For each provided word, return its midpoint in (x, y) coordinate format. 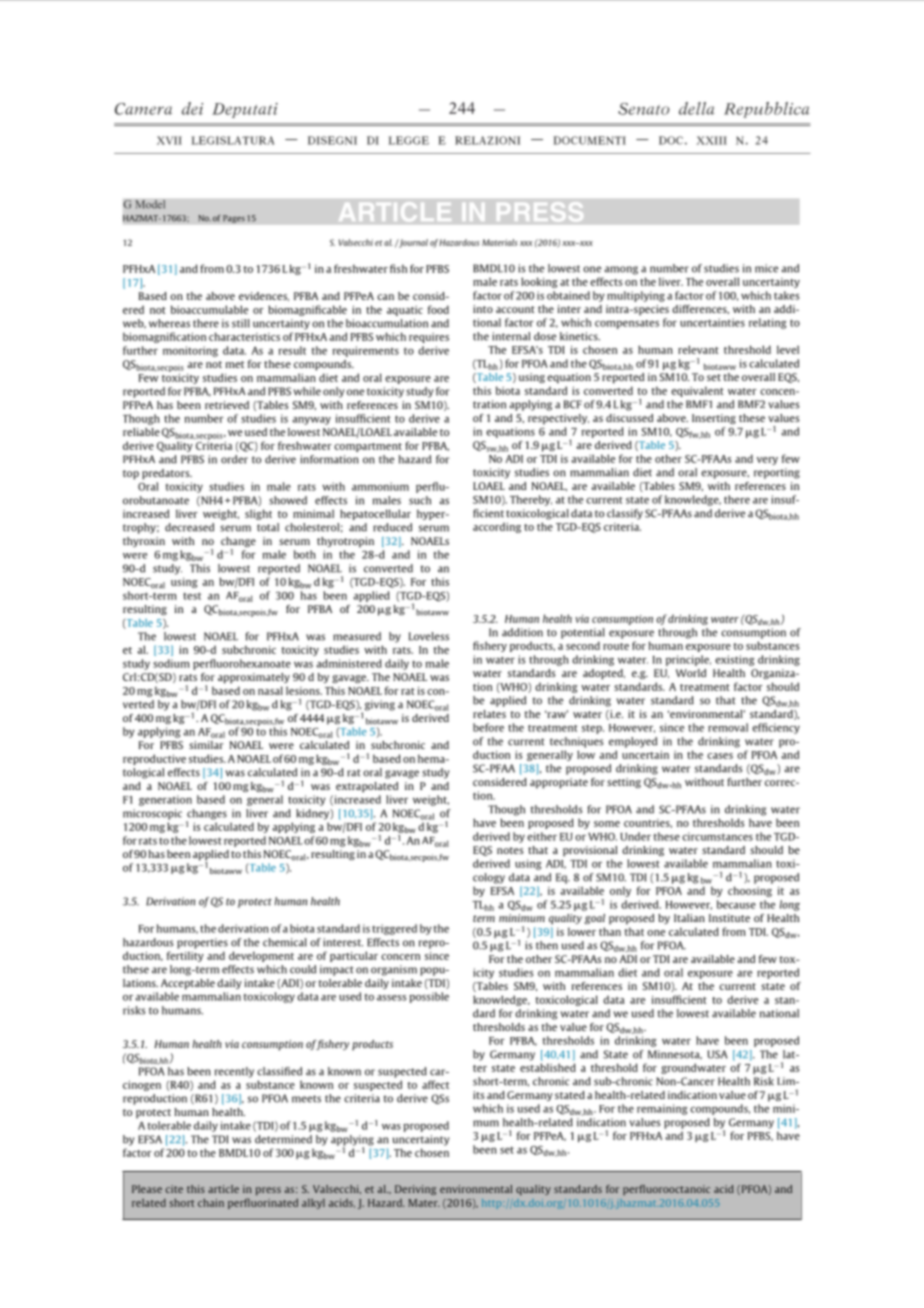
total (268, 527)
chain (211, 1202)
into (483, 309)
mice (766, 268)
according (497, 527)
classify (625, 514)
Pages (234, 219)
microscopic (152, 814)
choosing (750, 891)
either (542, 836)
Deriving (416, 1190)
